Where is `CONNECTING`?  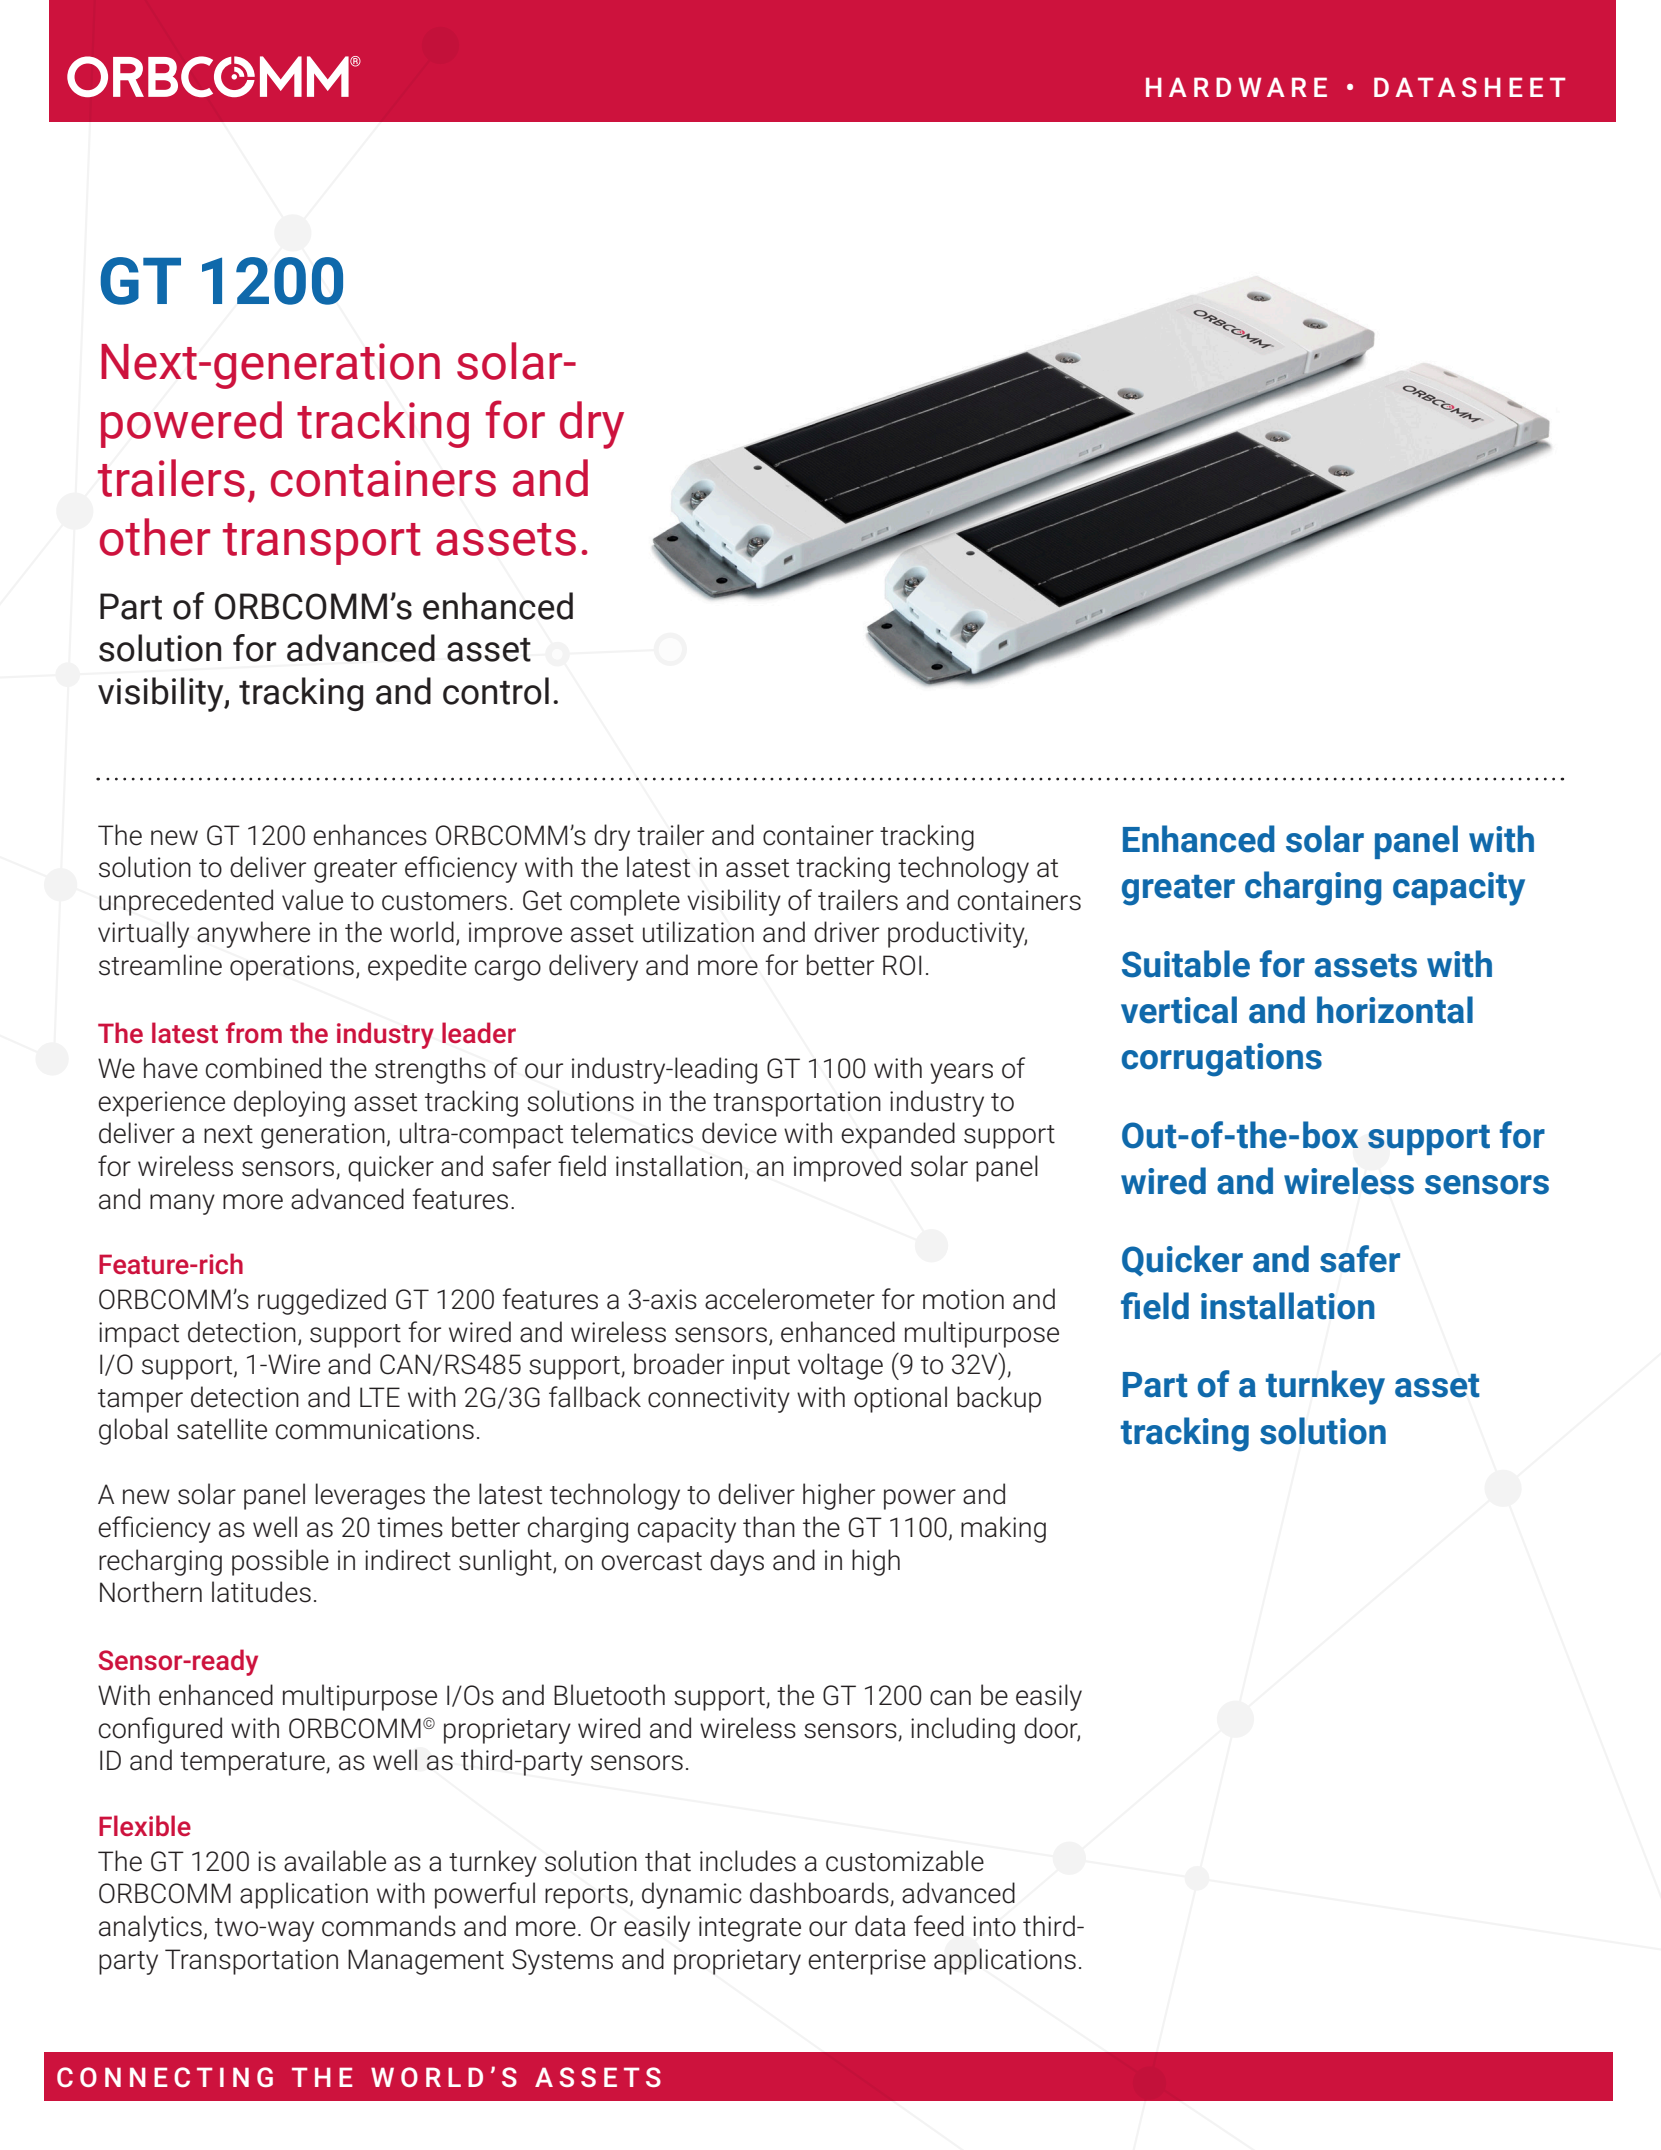
CONNECTING is located at coordinates (165, 2077).
